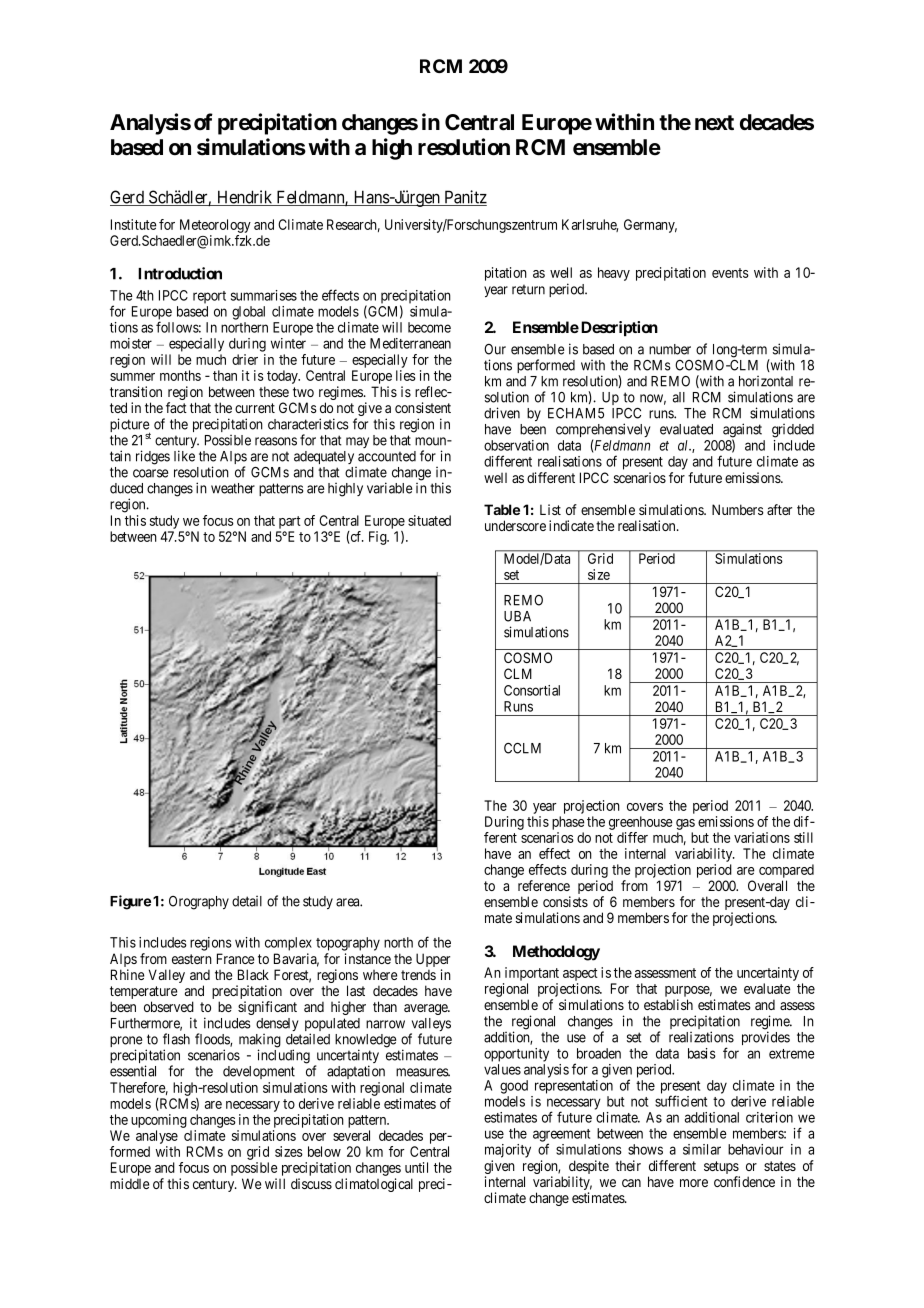 The height and width of the image is (1308, 924). What do you see at coordinates (722, 1169) in the image?
I see `setups` at bounding box center [722, 1169].
